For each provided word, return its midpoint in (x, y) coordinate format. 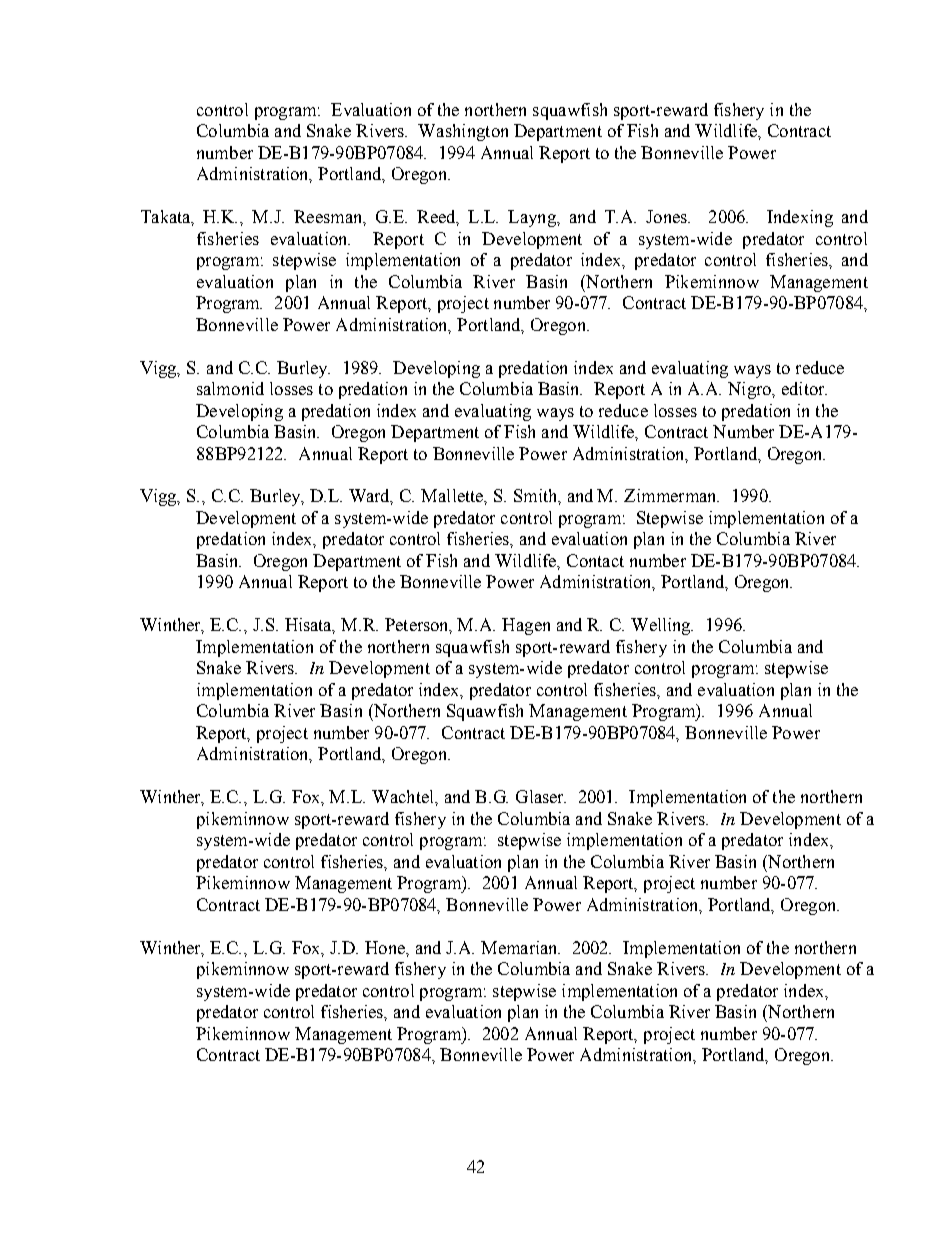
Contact (595, 560)
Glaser (541, 796)
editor (804, 388)
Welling (662, 626)
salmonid (230, 388)
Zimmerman (671, 495)
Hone (386, 947)
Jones (667, 216)
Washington (463, 132)
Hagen (526, 626)
